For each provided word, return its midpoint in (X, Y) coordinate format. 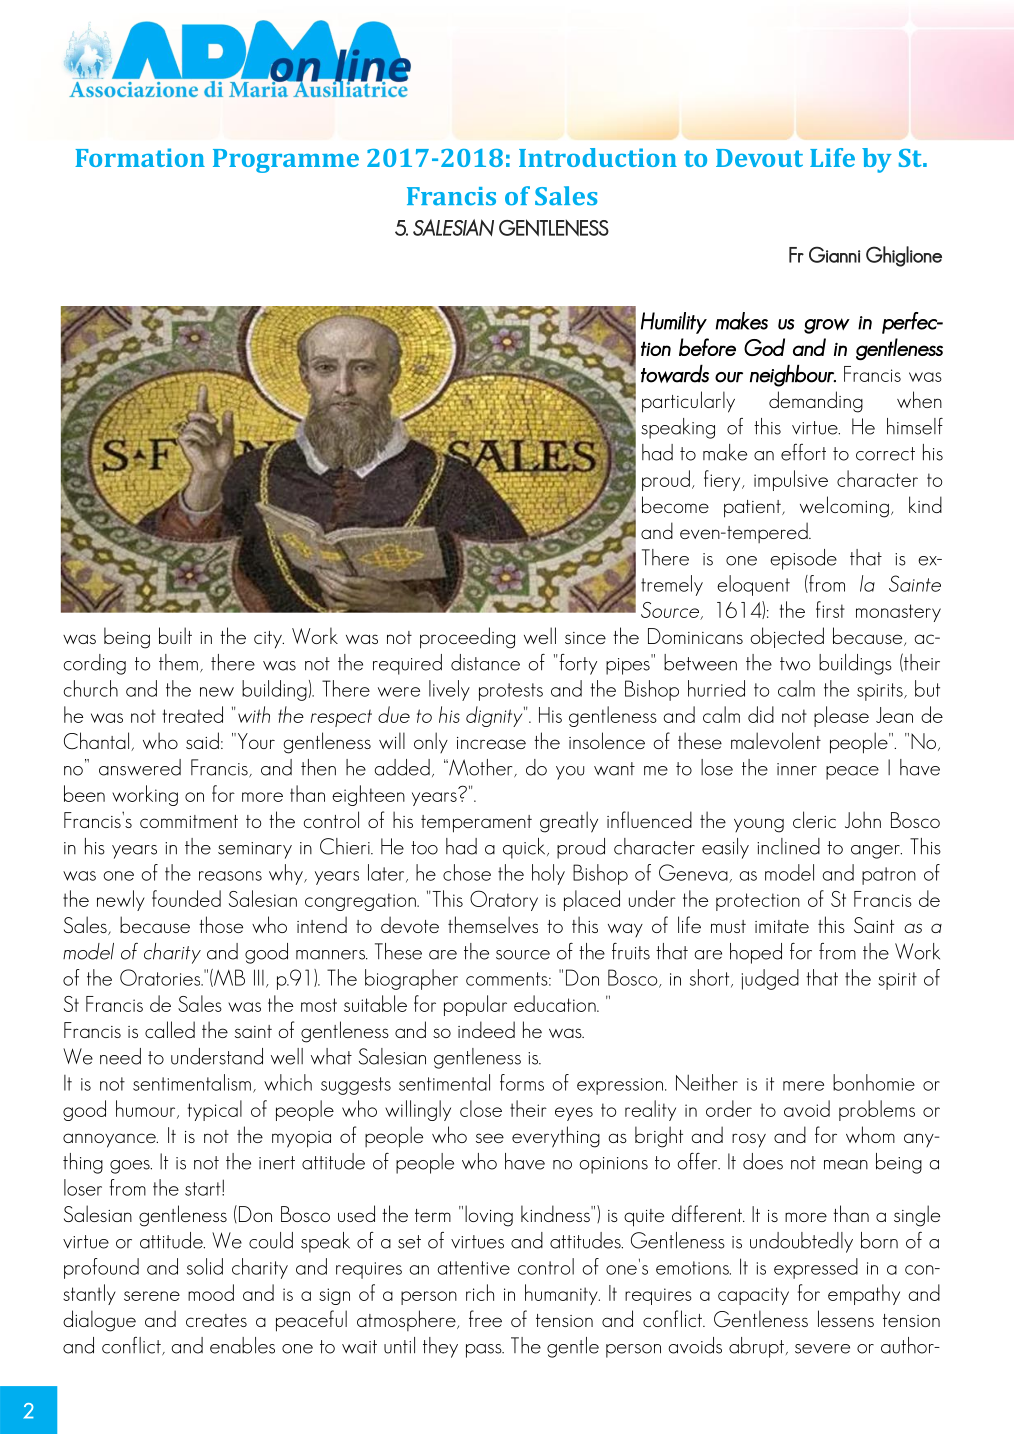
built (175, 635)
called (170, 1029)
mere (803, 1086)
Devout (759, 158)
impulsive (791, 480)
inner (797, 769)
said (202, 740)
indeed (486, 1029)
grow (827, 326)
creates (216, 1320)
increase (491, 743)
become (675, 504)
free (485, 1318)
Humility (674, 323)
